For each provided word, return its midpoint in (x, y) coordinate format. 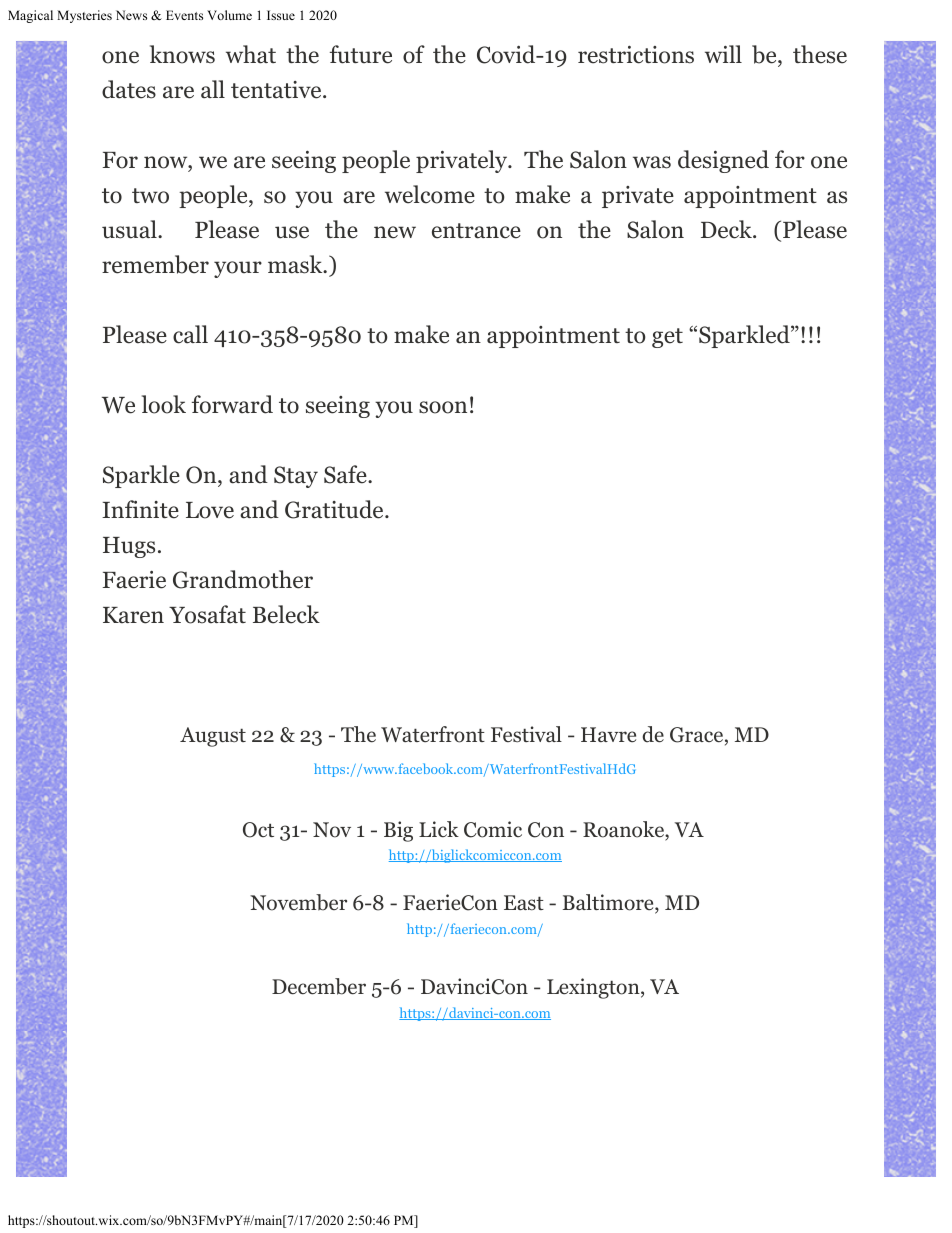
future (361, 54)
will (723, 54)
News (131, 15)
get (667, 338)
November (298, 902)
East (524, 903)
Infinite (140, 509)
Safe (346, 474)
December (319, 986)
